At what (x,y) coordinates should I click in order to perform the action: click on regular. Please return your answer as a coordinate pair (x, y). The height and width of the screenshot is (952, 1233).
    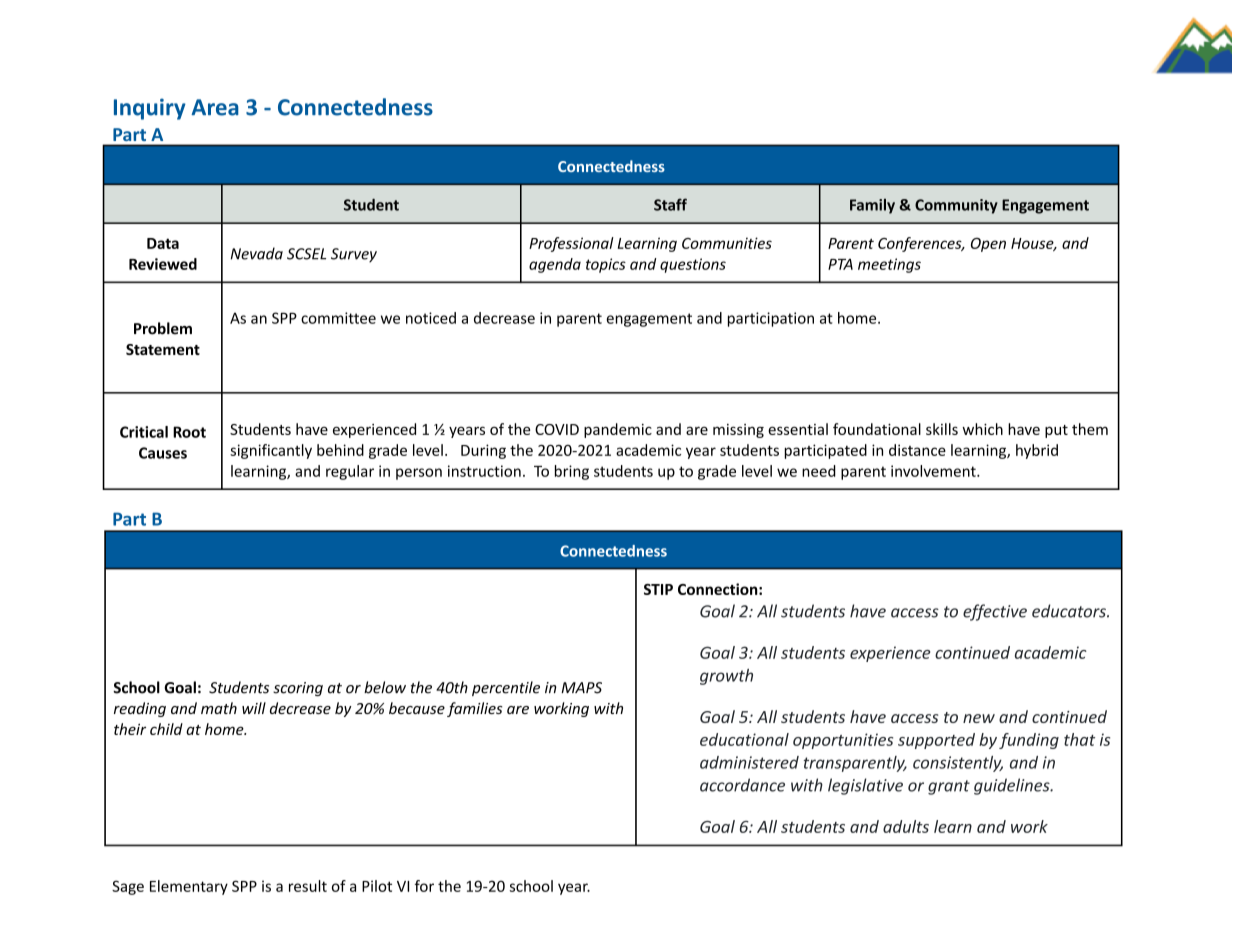
    Looking at the image, I should click on (350, 472).
